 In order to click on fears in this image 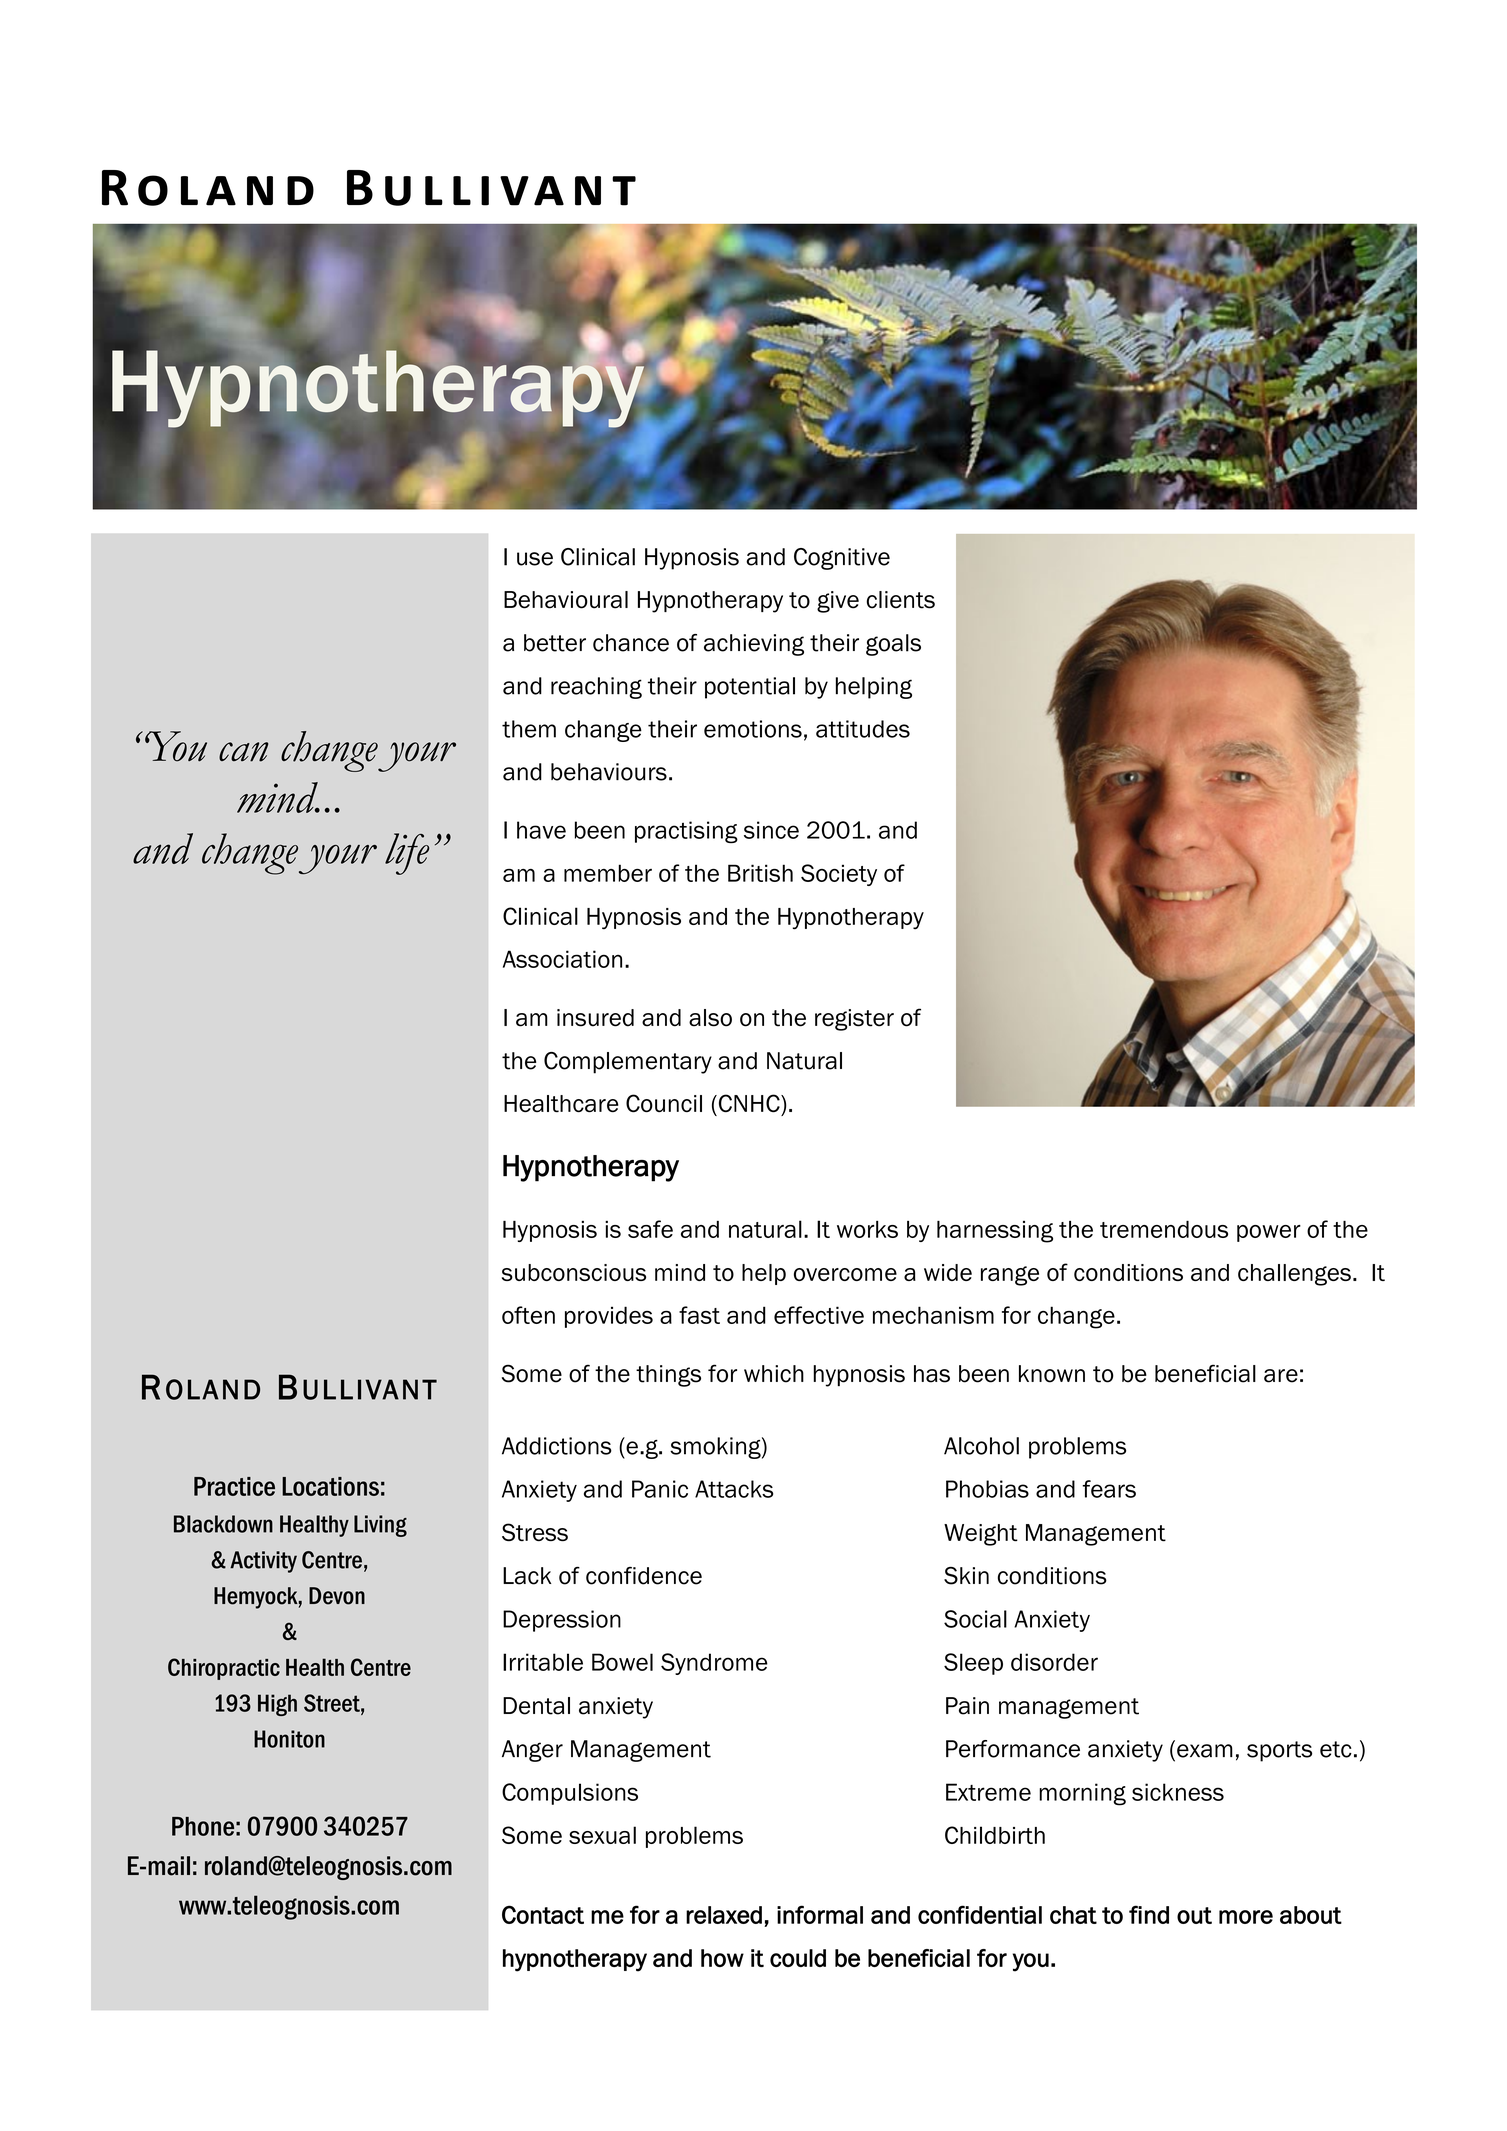, I will do `click(1109, 1489)`.
